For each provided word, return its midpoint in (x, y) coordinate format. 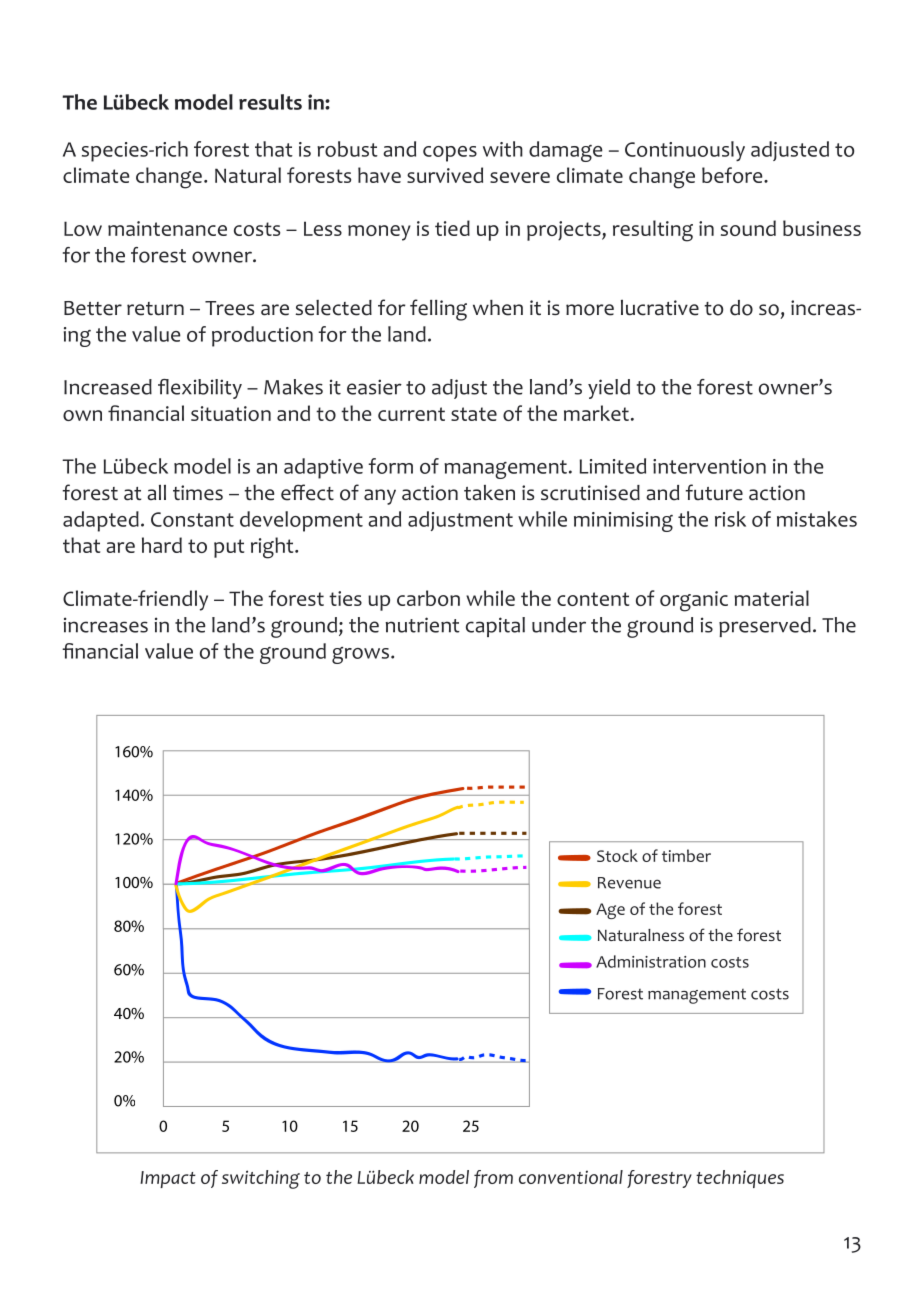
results (270, 102)
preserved (765, 627)
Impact (168, 1179)
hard (162, 545)
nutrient (422, 625)
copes (450, 154)
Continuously (685, 151)
